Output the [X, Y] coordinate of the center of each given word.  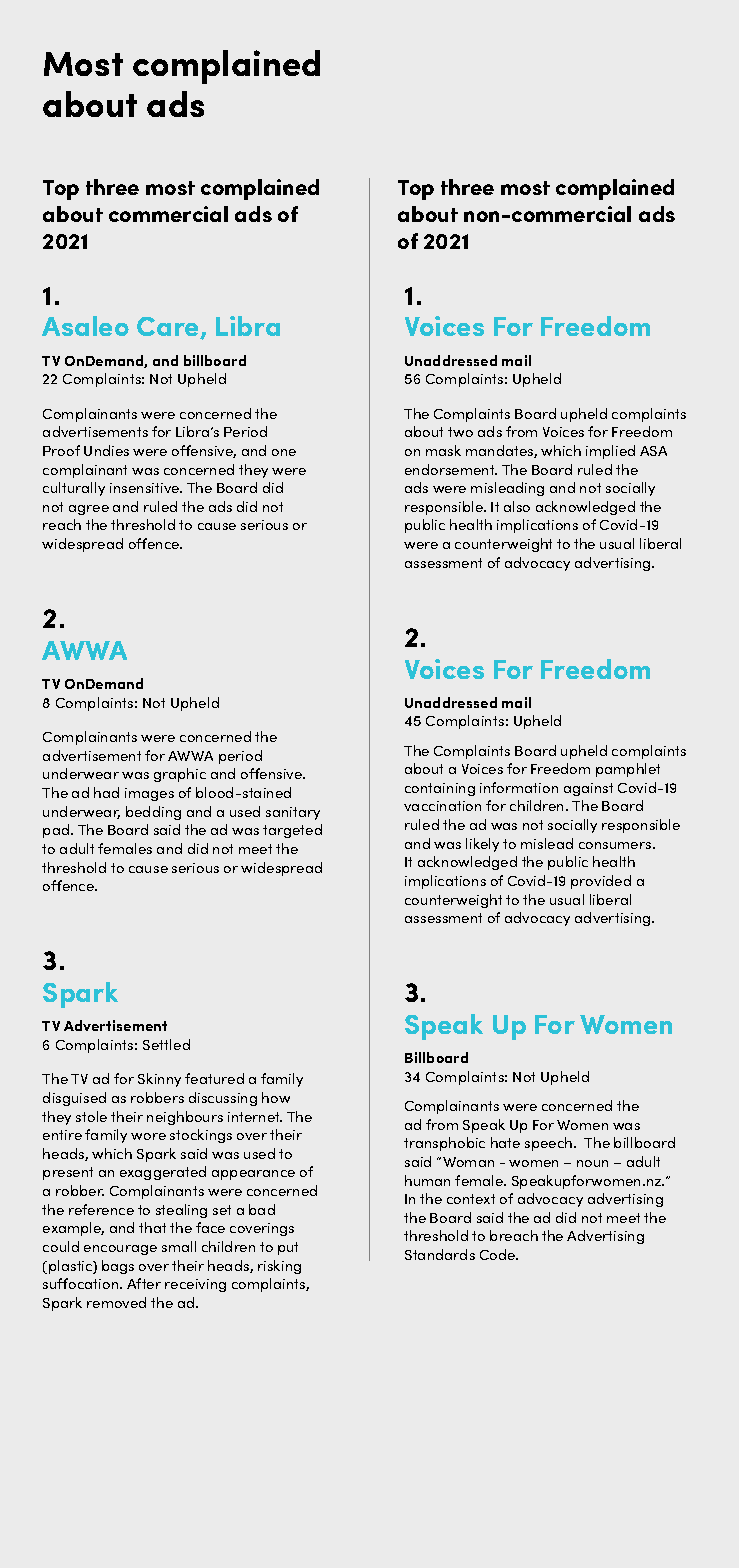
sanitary [293, 813]
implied [610, 452]
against [588, 789]
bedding [153, 813]
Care [169, 328]
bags [118, 1267]
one [284, 452]
